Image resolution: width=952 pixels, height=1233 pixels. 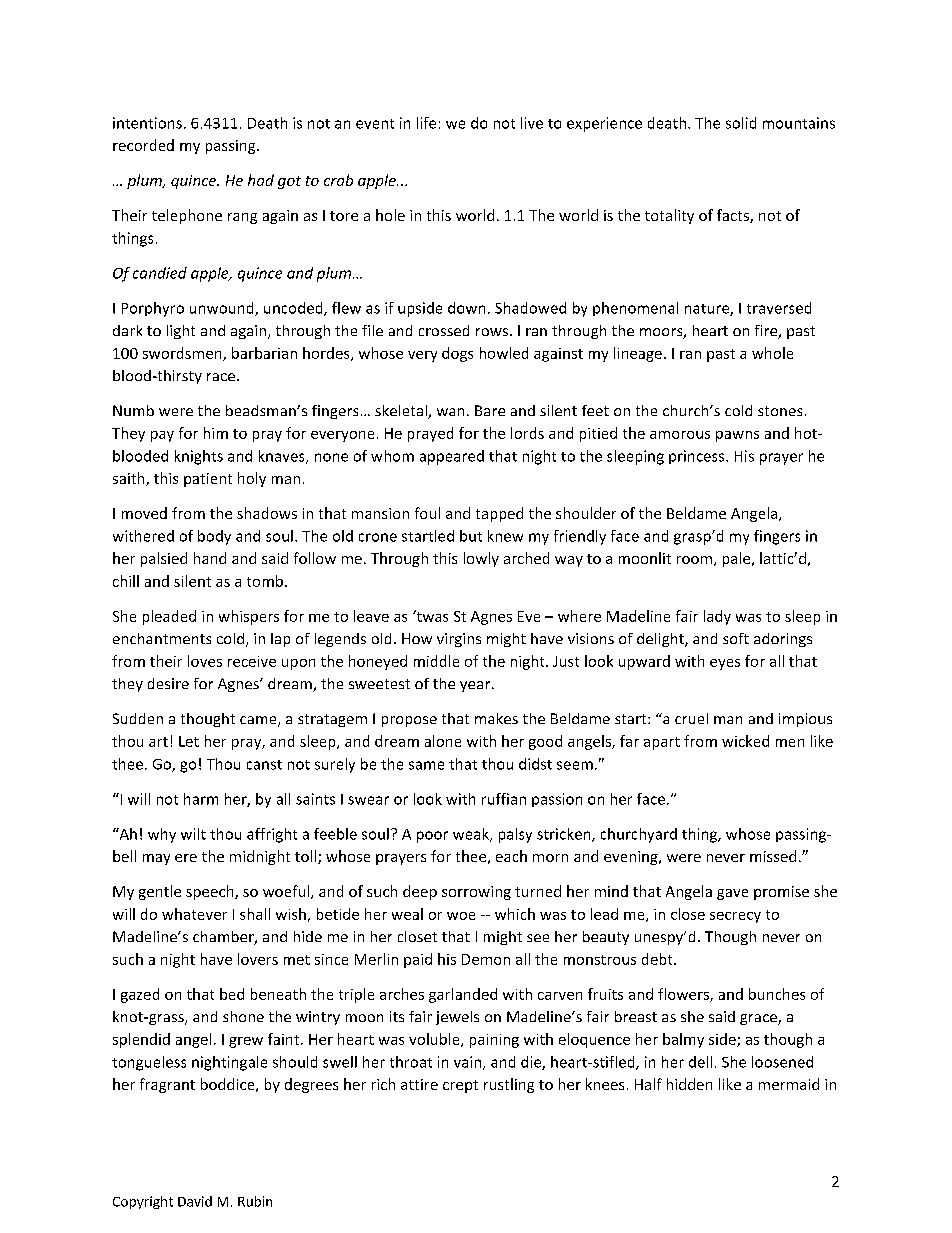 I want to click on wilt, so click(x=193, y=834).
